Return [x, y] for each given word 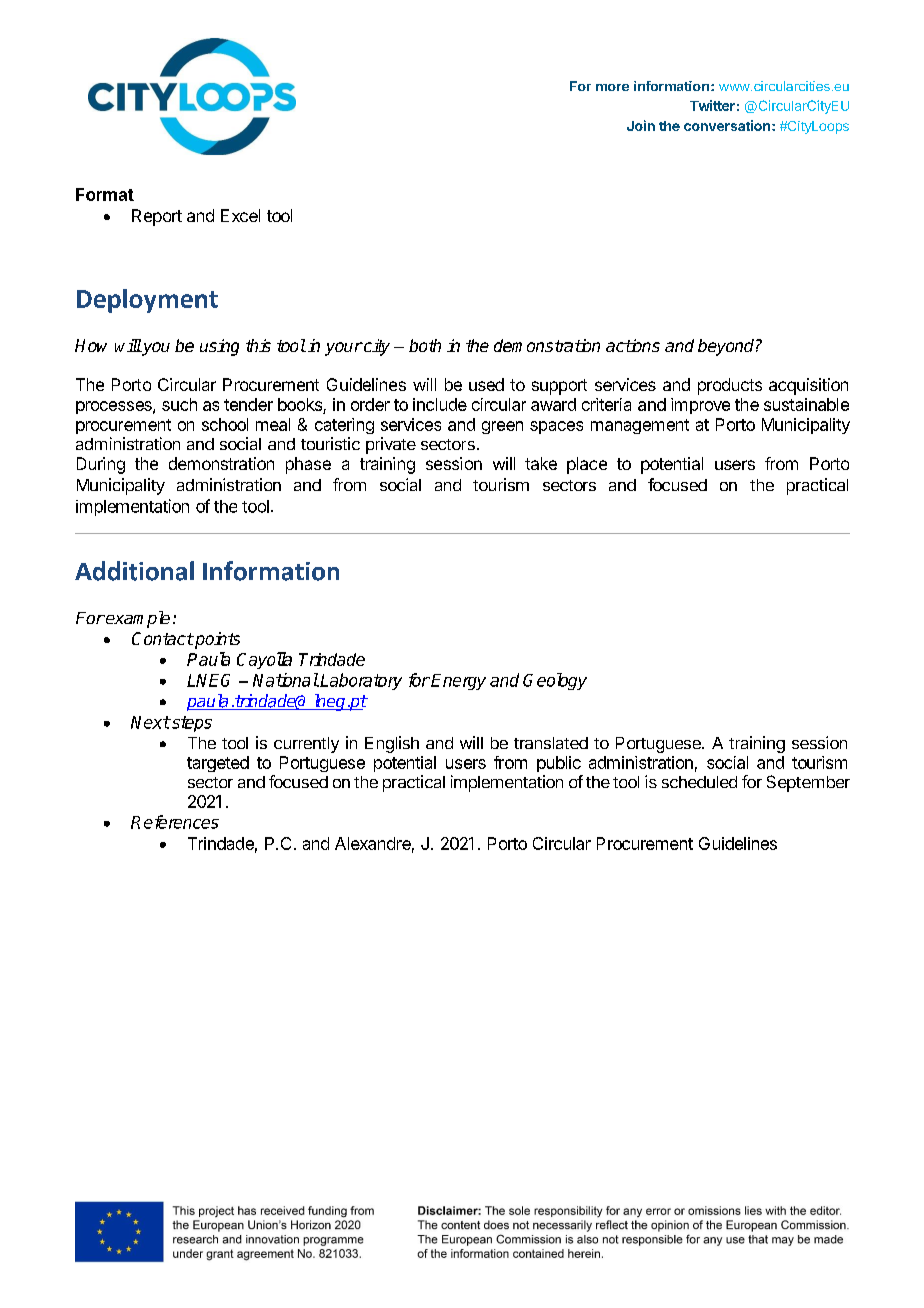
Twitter [712, 105]
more [612, 87]
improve [700, 406]
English [392, 744]
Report [157, 217]
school [225, 424]
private [391, 445]
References [175, 822]
